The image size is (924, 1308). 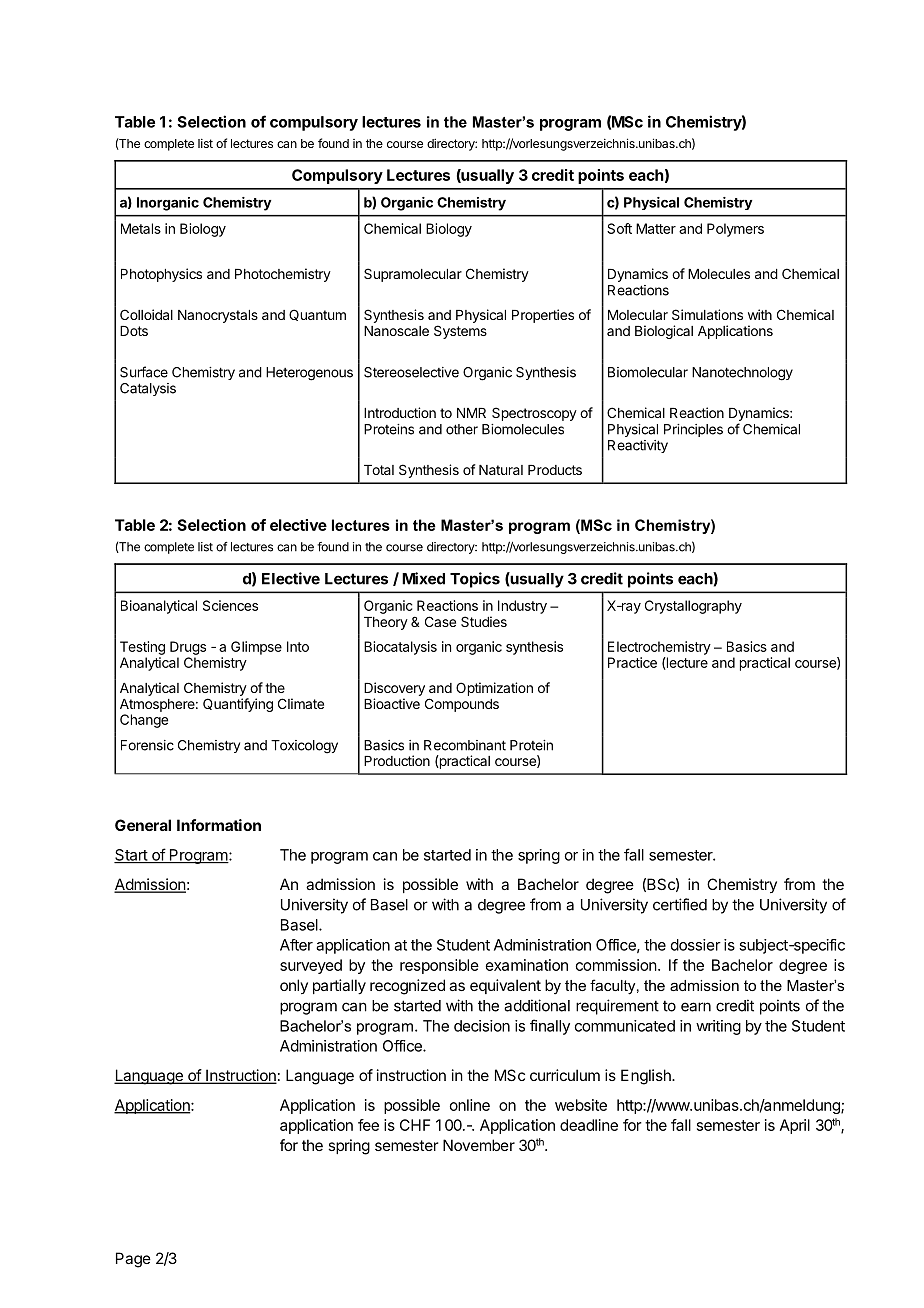 What do you see at coordinates (460, 332) in the screenshot?
I see `Systems` at bounding box center [460, 332].
